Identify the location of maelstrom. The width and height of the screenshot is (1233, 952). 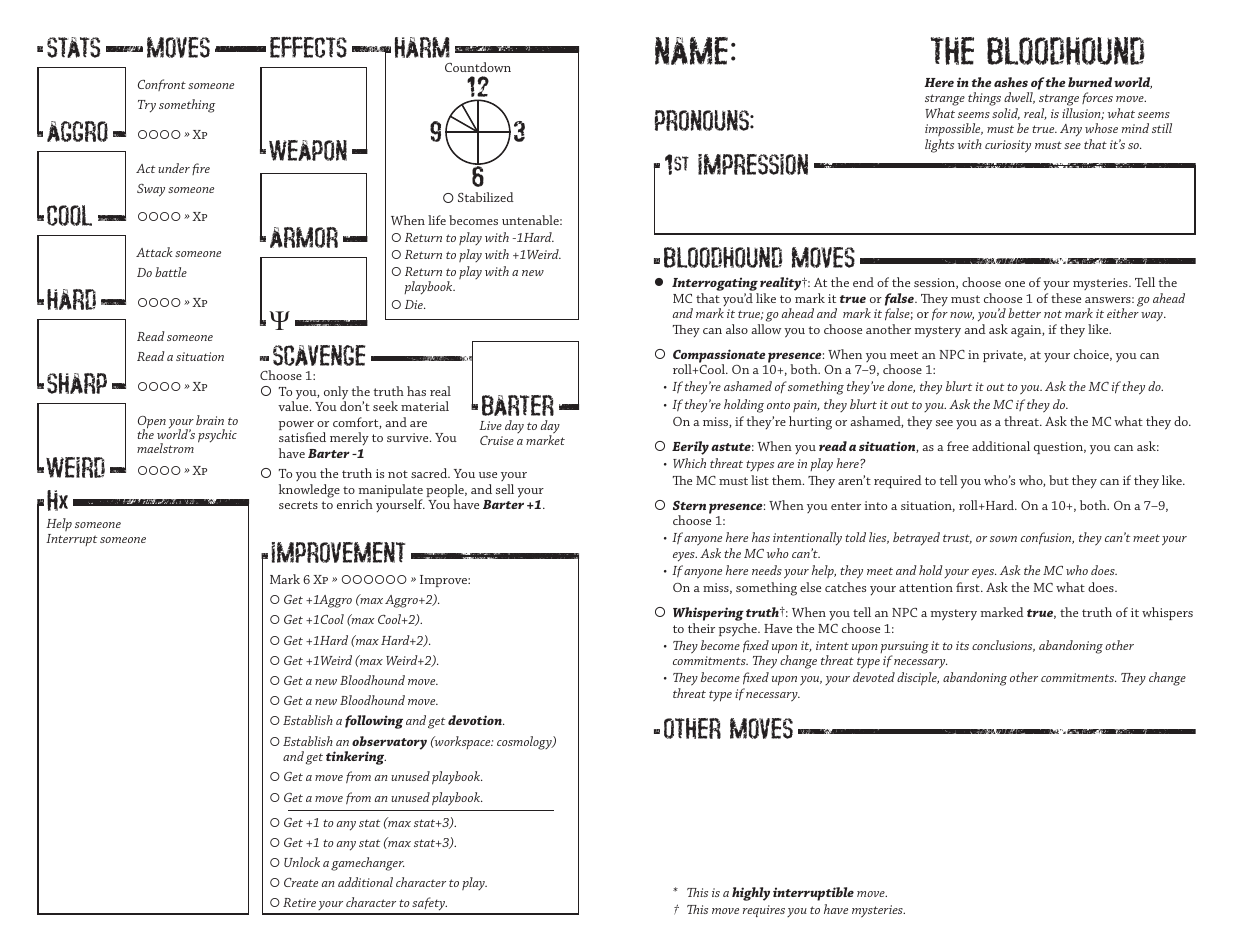
(165, 448).
